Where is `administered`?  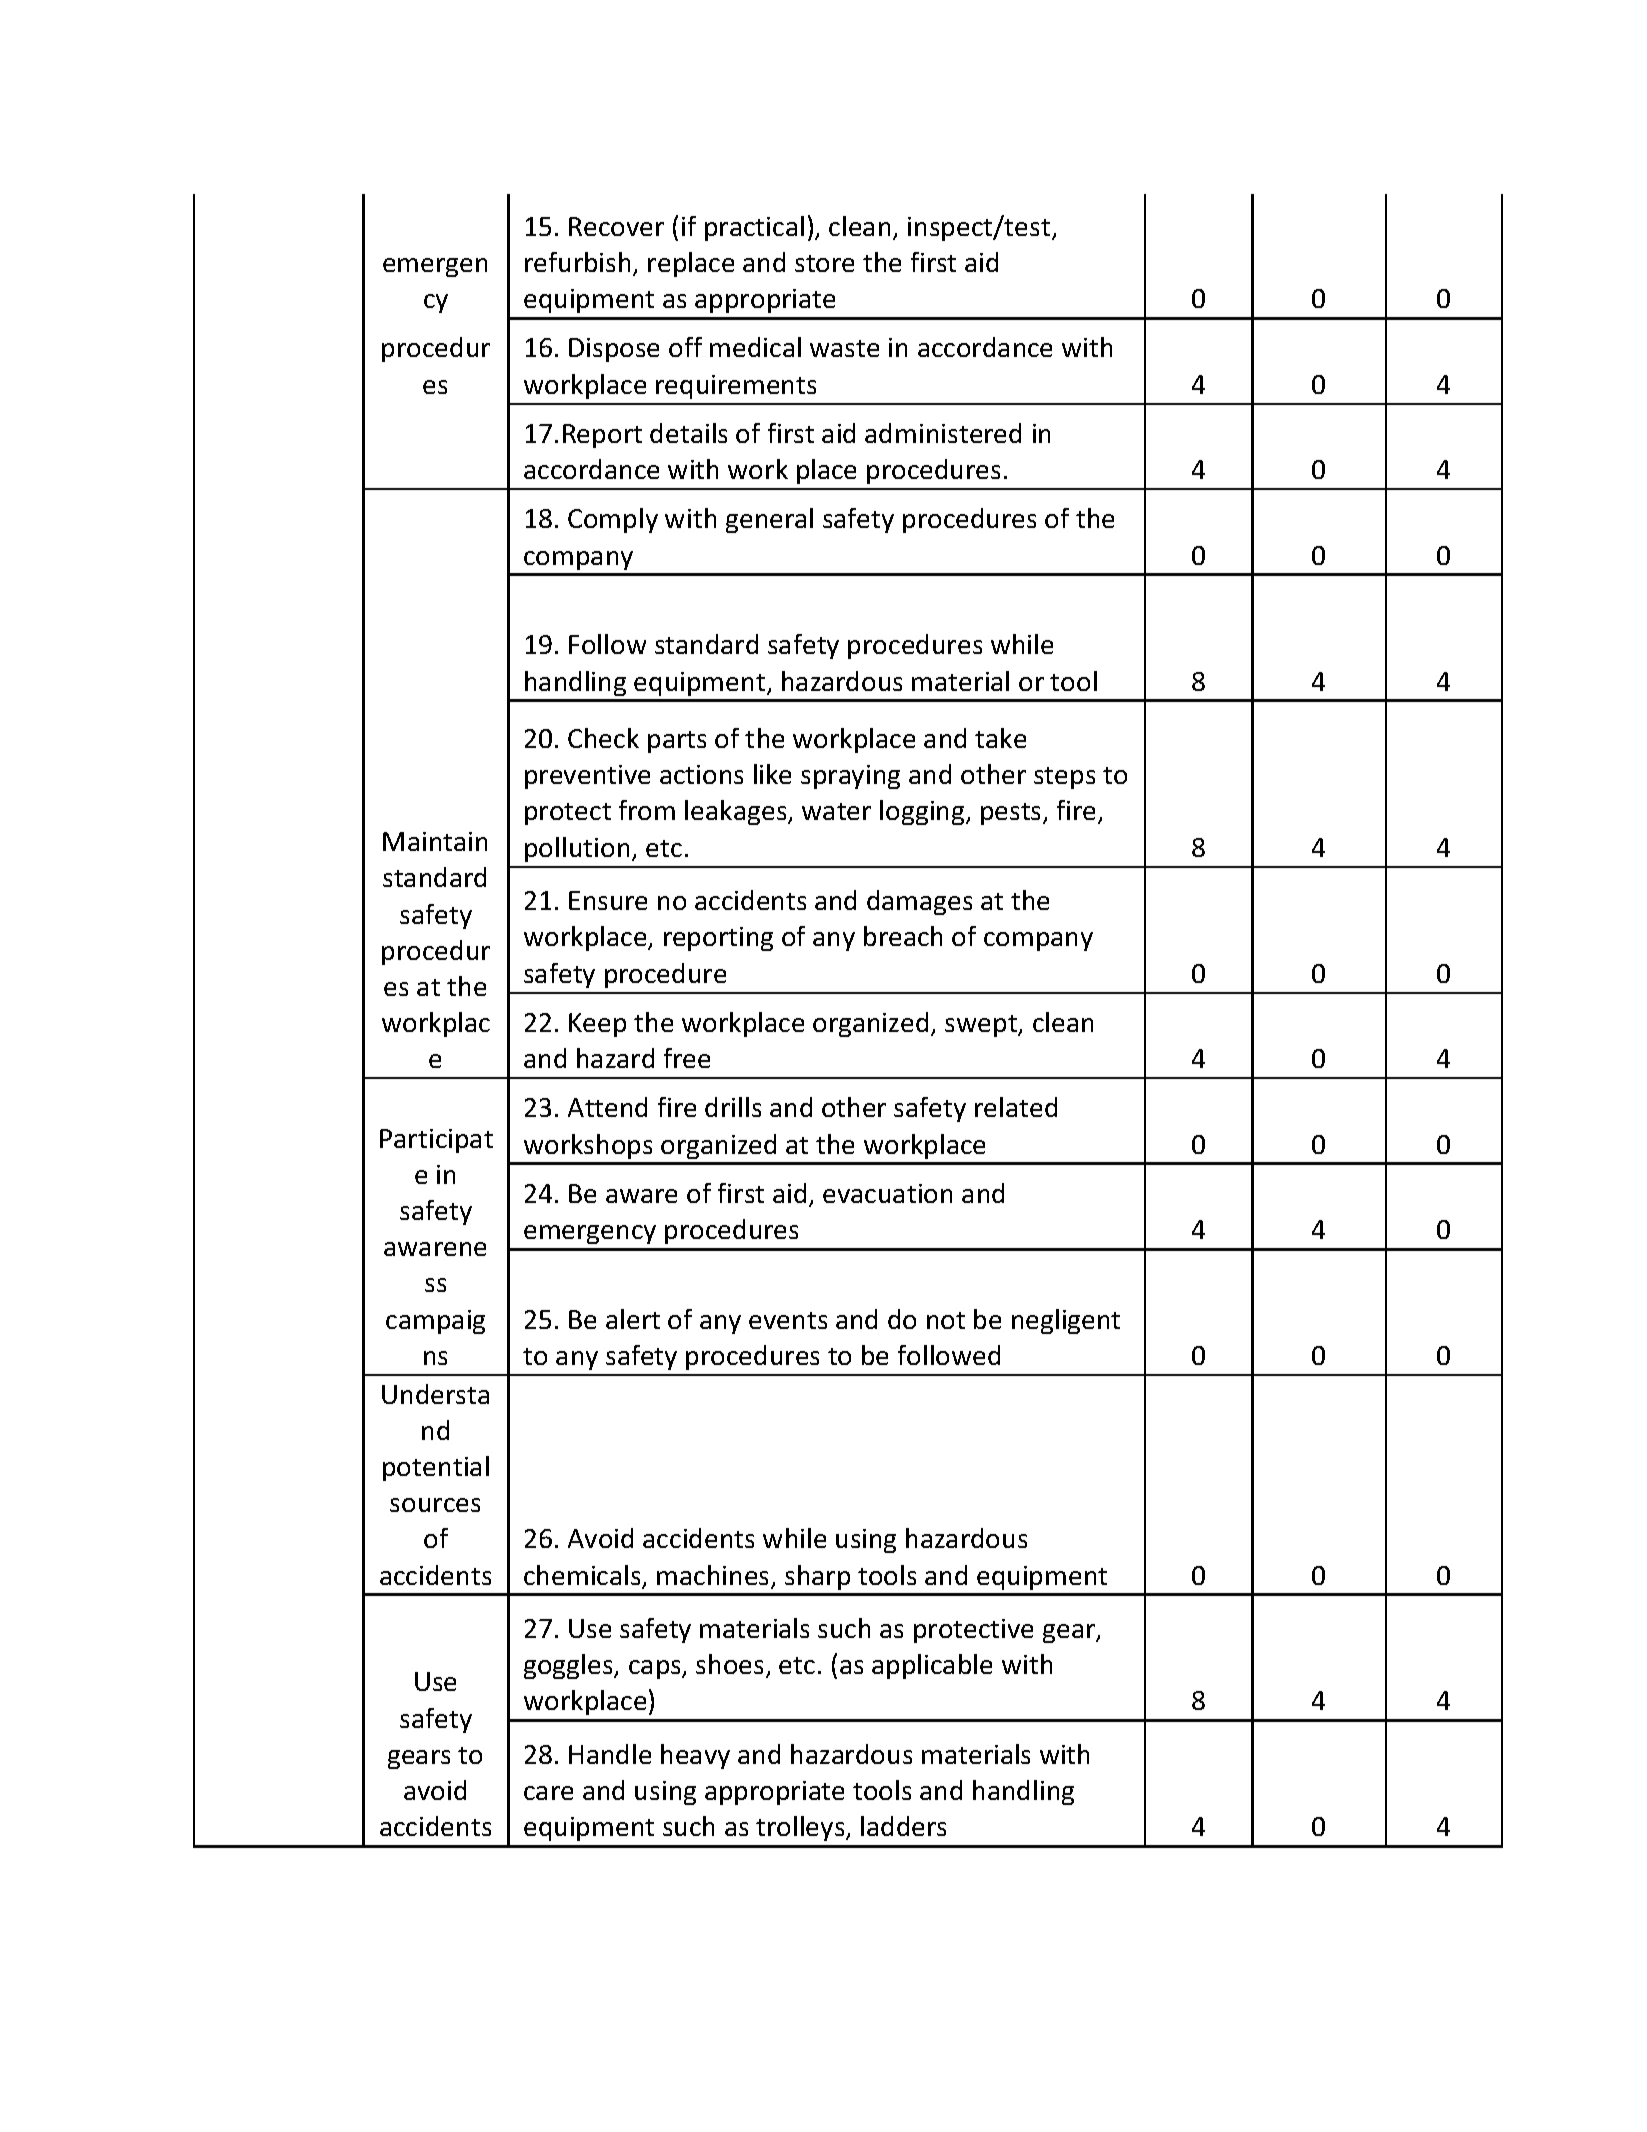
administered is located at coordinates (943, 433).
